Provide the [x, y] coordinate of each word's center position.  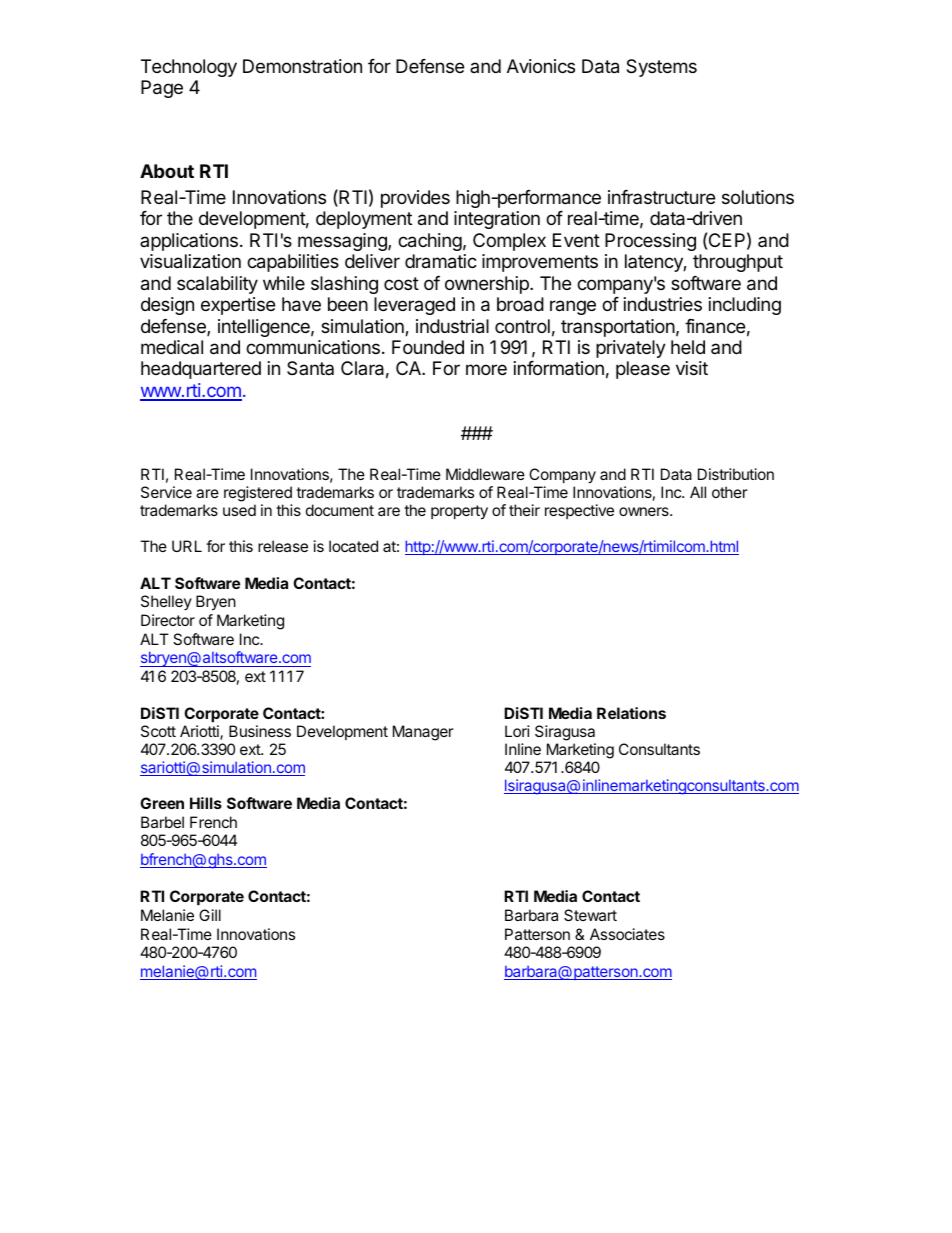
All [698, 492]
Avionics [541, 66]
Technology [189, 68]
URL [187, 546]
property [459, 512]
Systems [661, 68]
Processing [650, 242]
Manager [423, 733]
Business [260, 731]
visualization [190, 261]
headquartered [201, 370]
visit [692, 368]
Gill [210, 915]
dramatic [441, 261]
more [486, 369]
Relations [631, 713]
